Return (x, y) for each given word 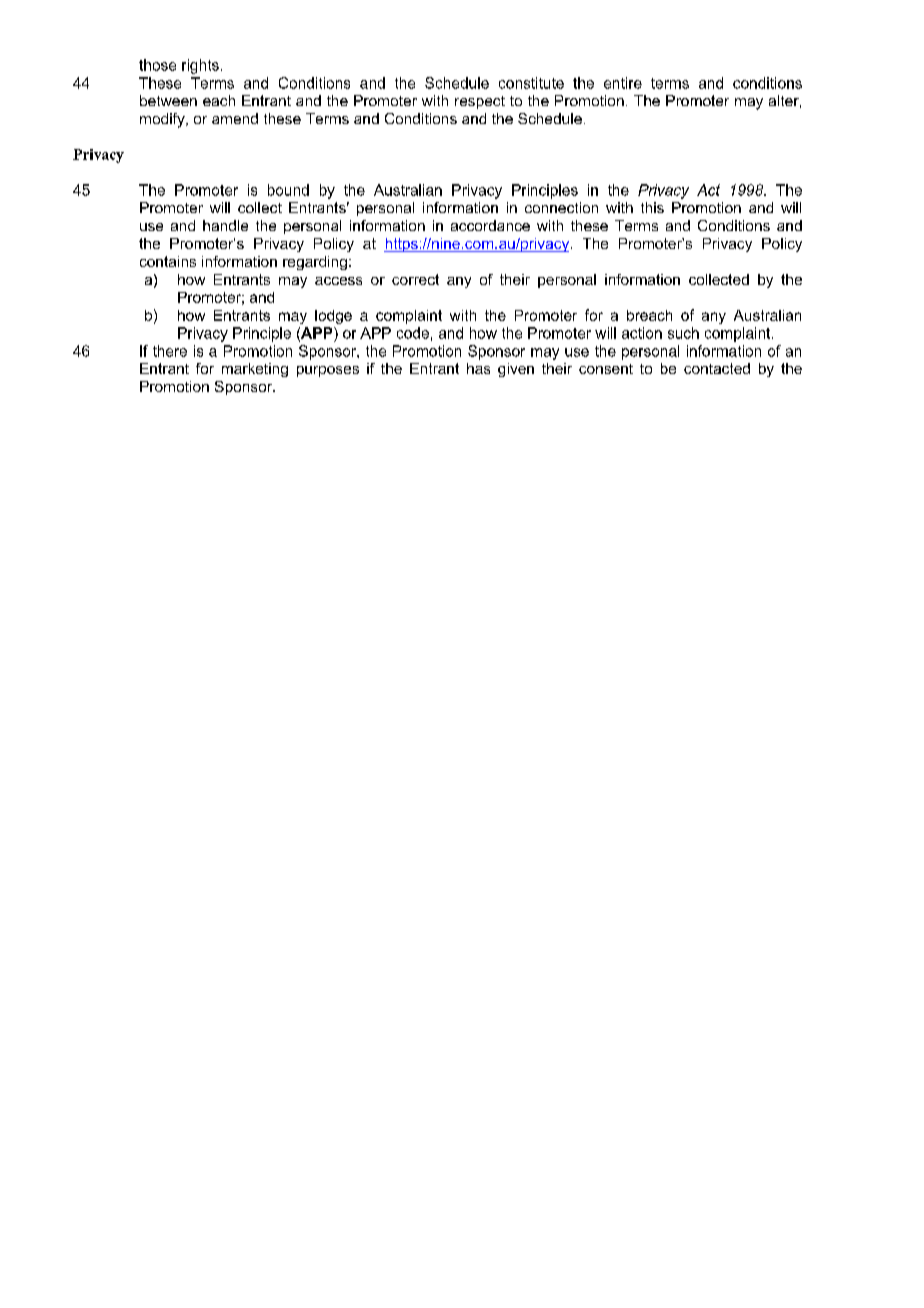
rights (200, 66)
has (478, 368)
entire (623, 83)
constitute (531, 83)
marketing (255, 370)
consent (606, 369)
